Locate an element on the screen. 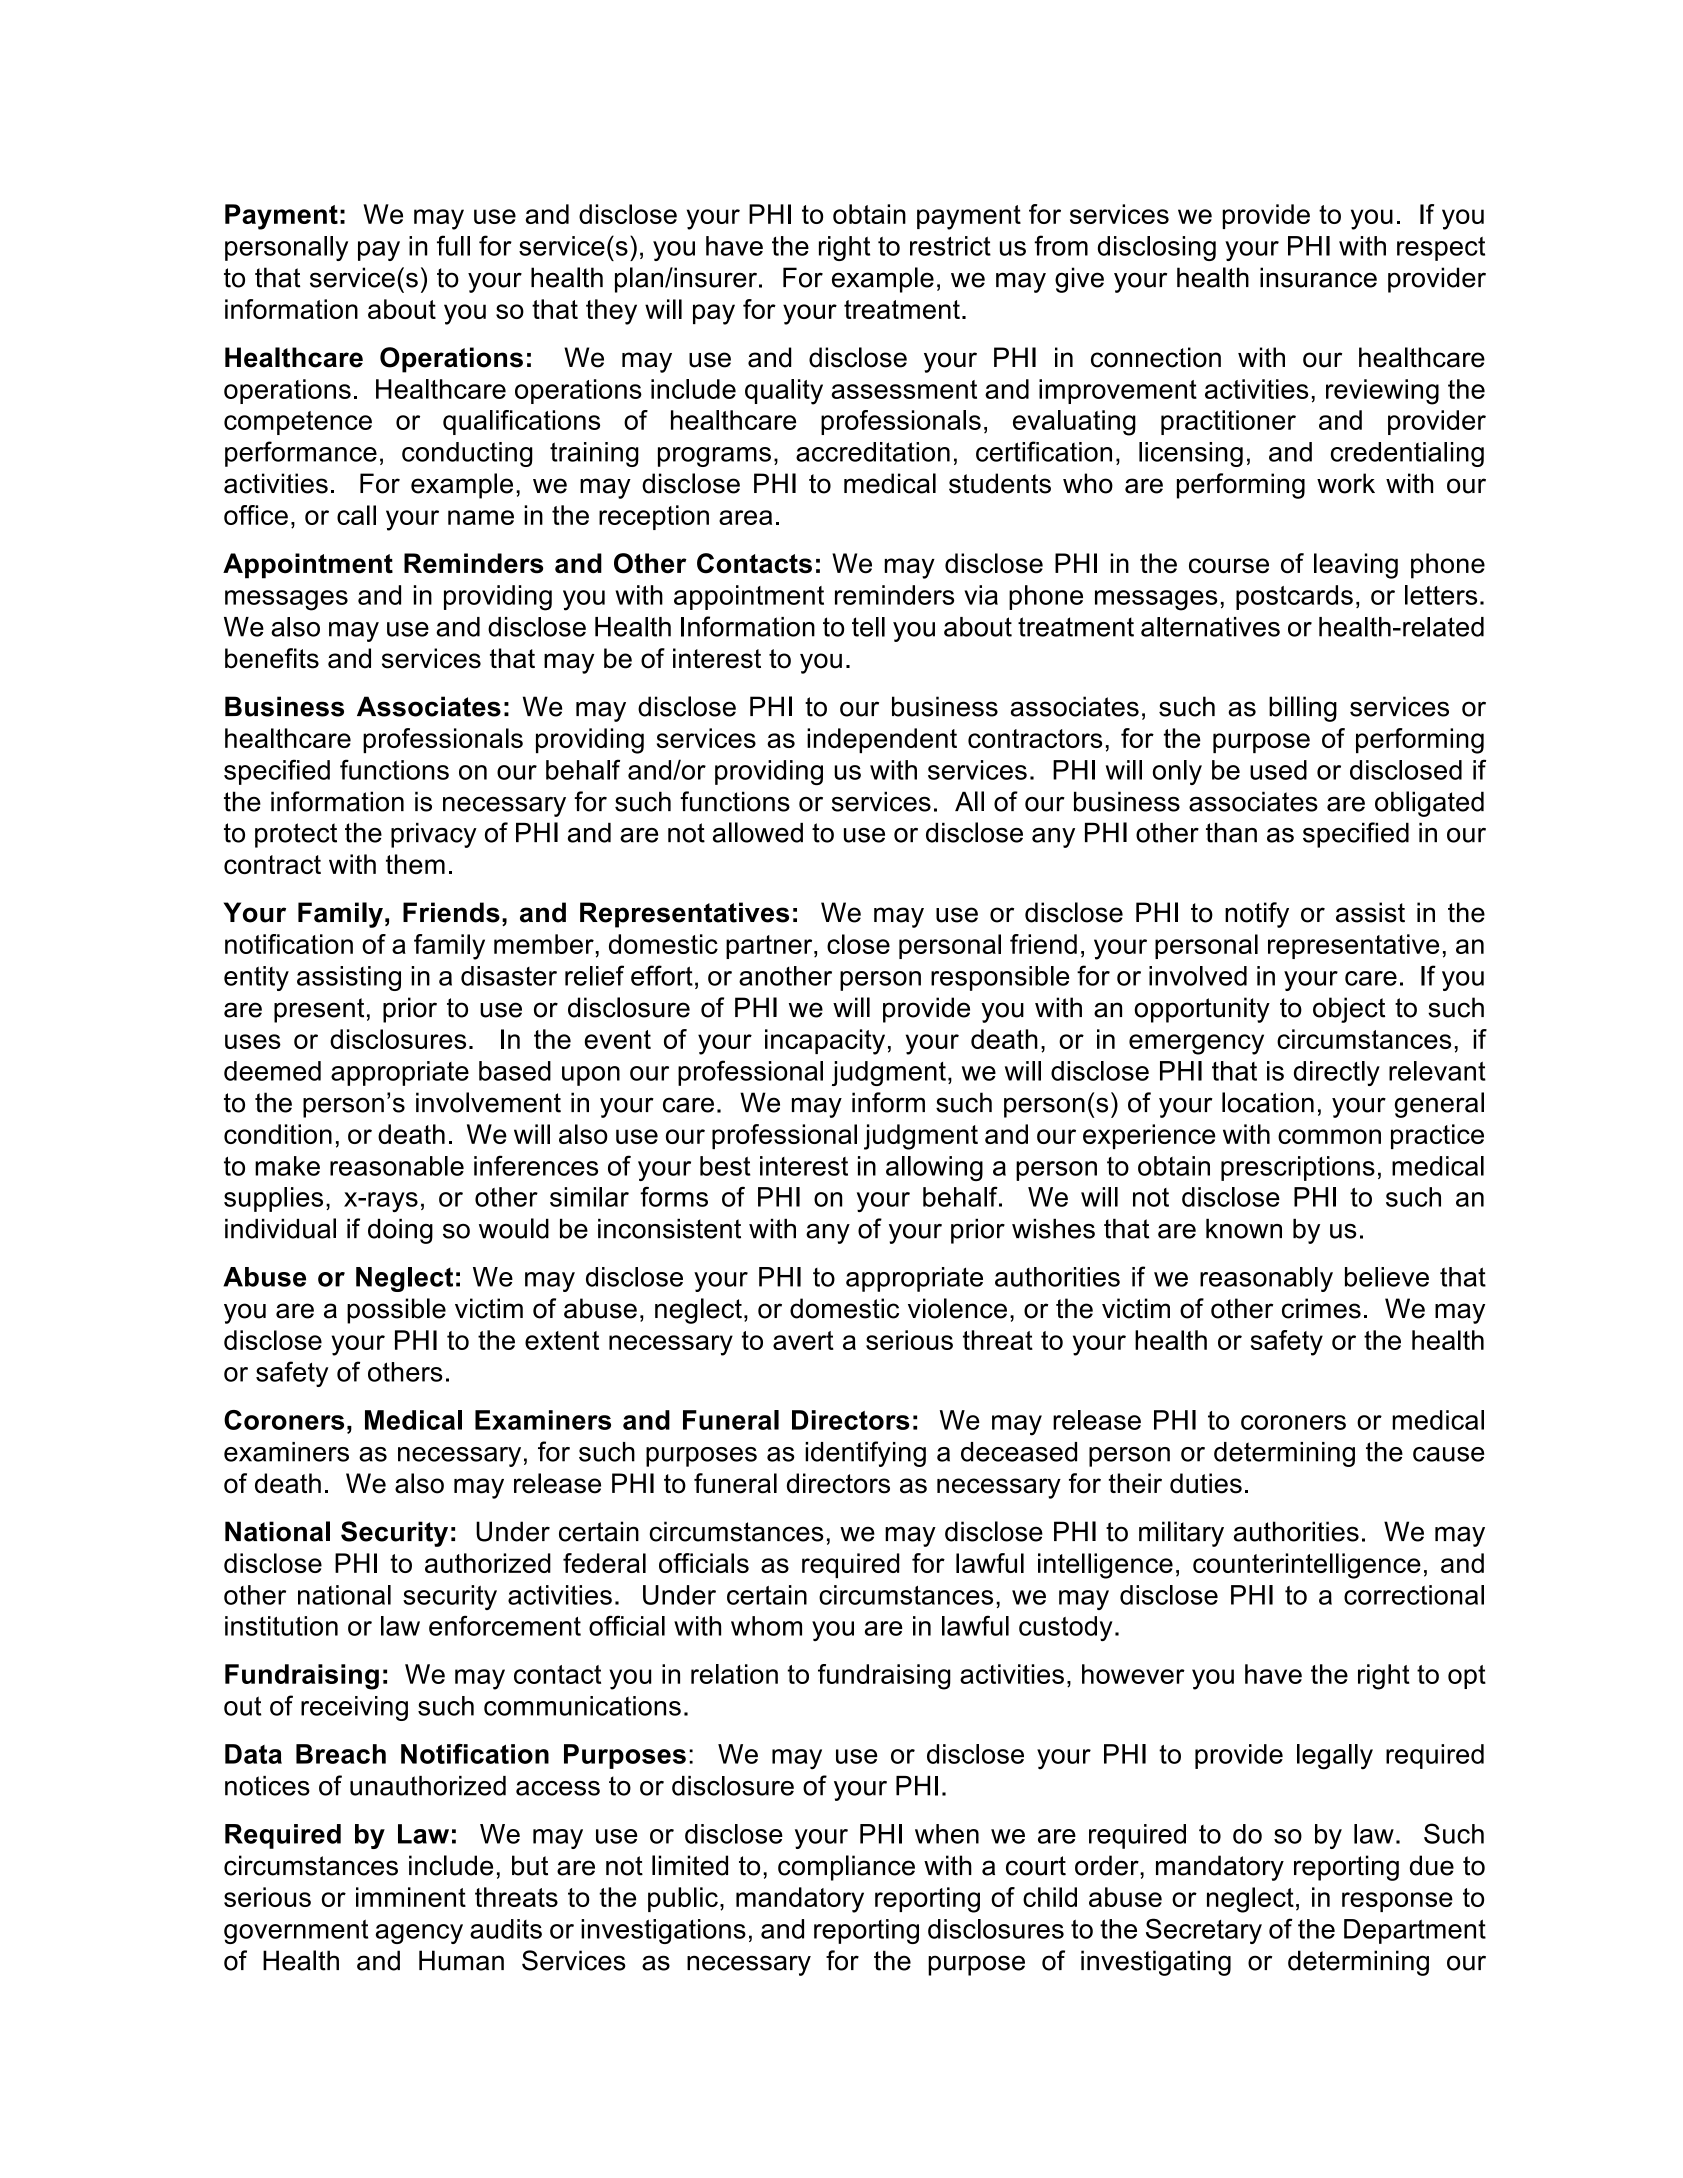  avert is located at coordinates (803, 1340).
